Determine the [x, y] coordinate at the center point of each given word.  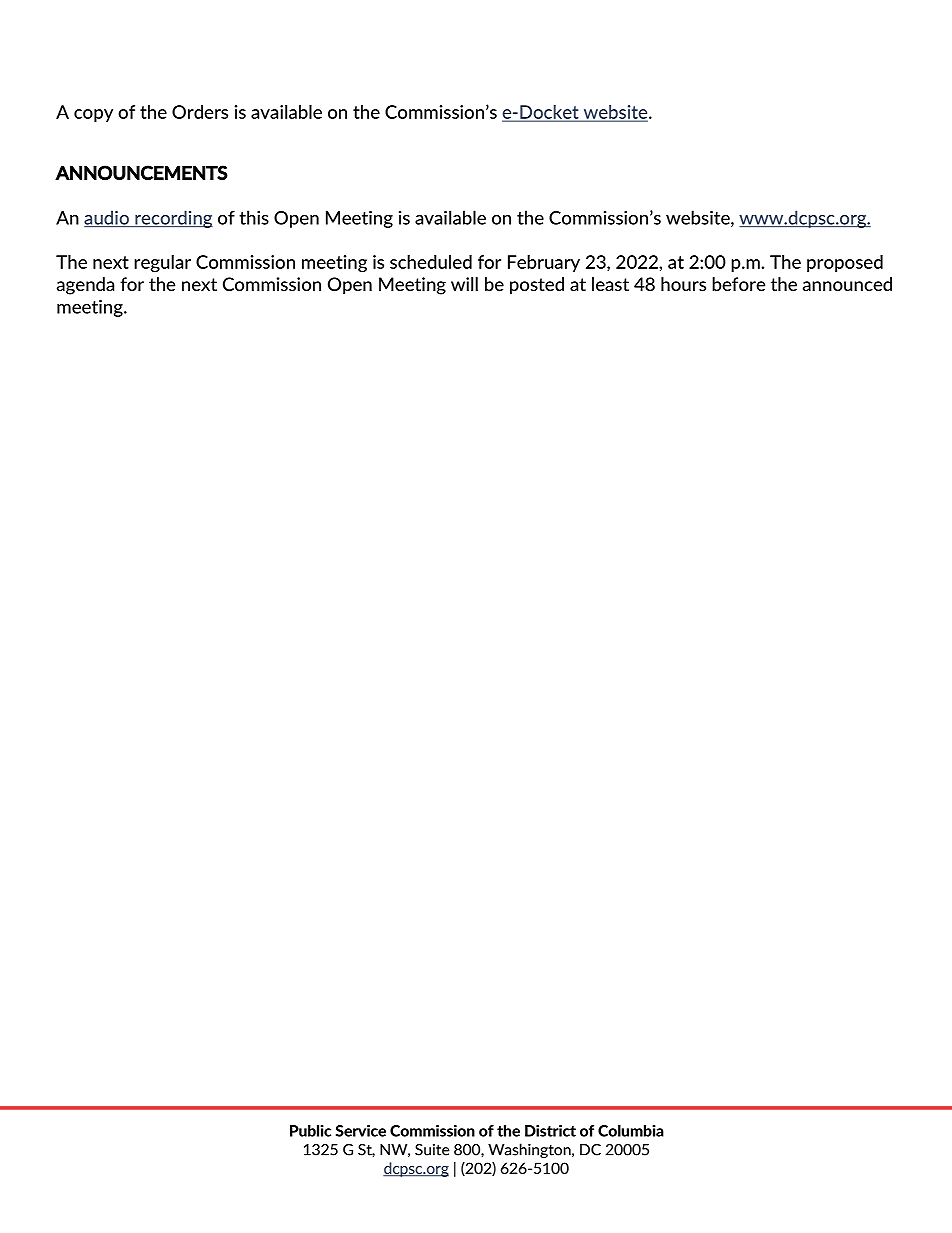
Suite [432, 1150]
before [738, 284]
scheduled [431, 262]
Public [310, 1131]
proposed [845, 263]
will [464, 284]
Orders [200, 112]
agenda [85, 286]
